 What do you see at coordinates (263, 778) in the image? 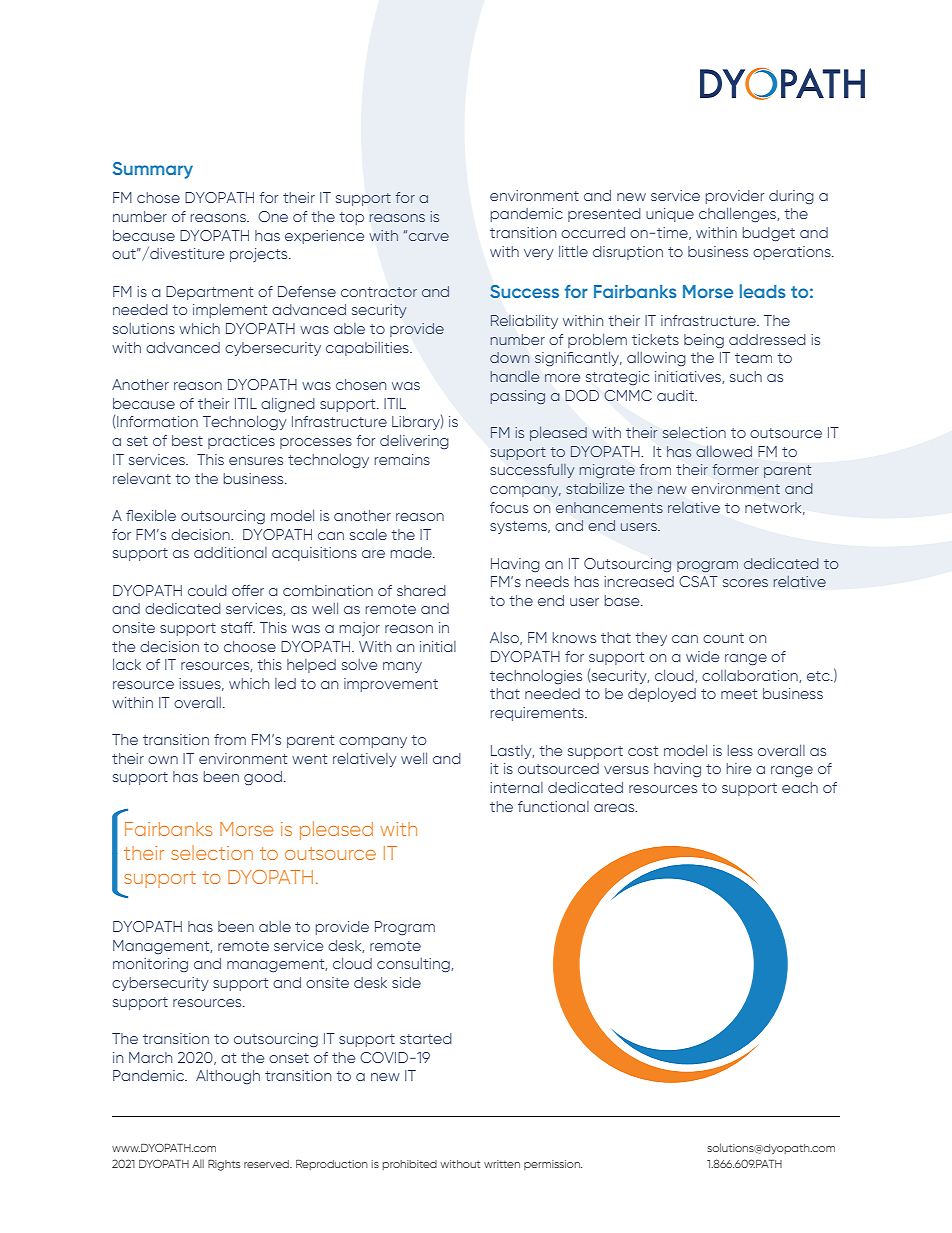
I see `good` at bounding box center [263, 778].
